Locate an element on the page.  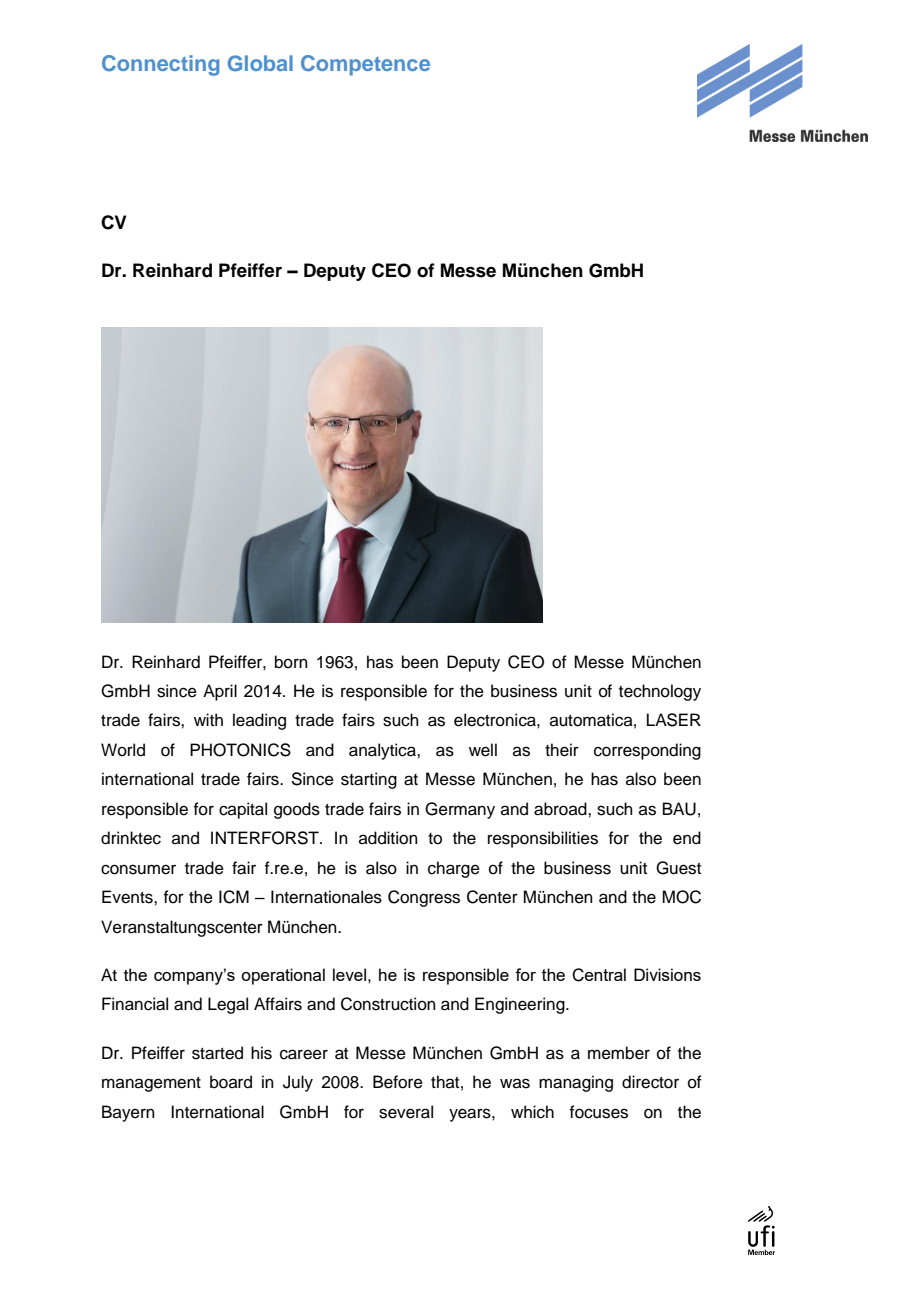
Competence is located at coordinates (365, 65).
